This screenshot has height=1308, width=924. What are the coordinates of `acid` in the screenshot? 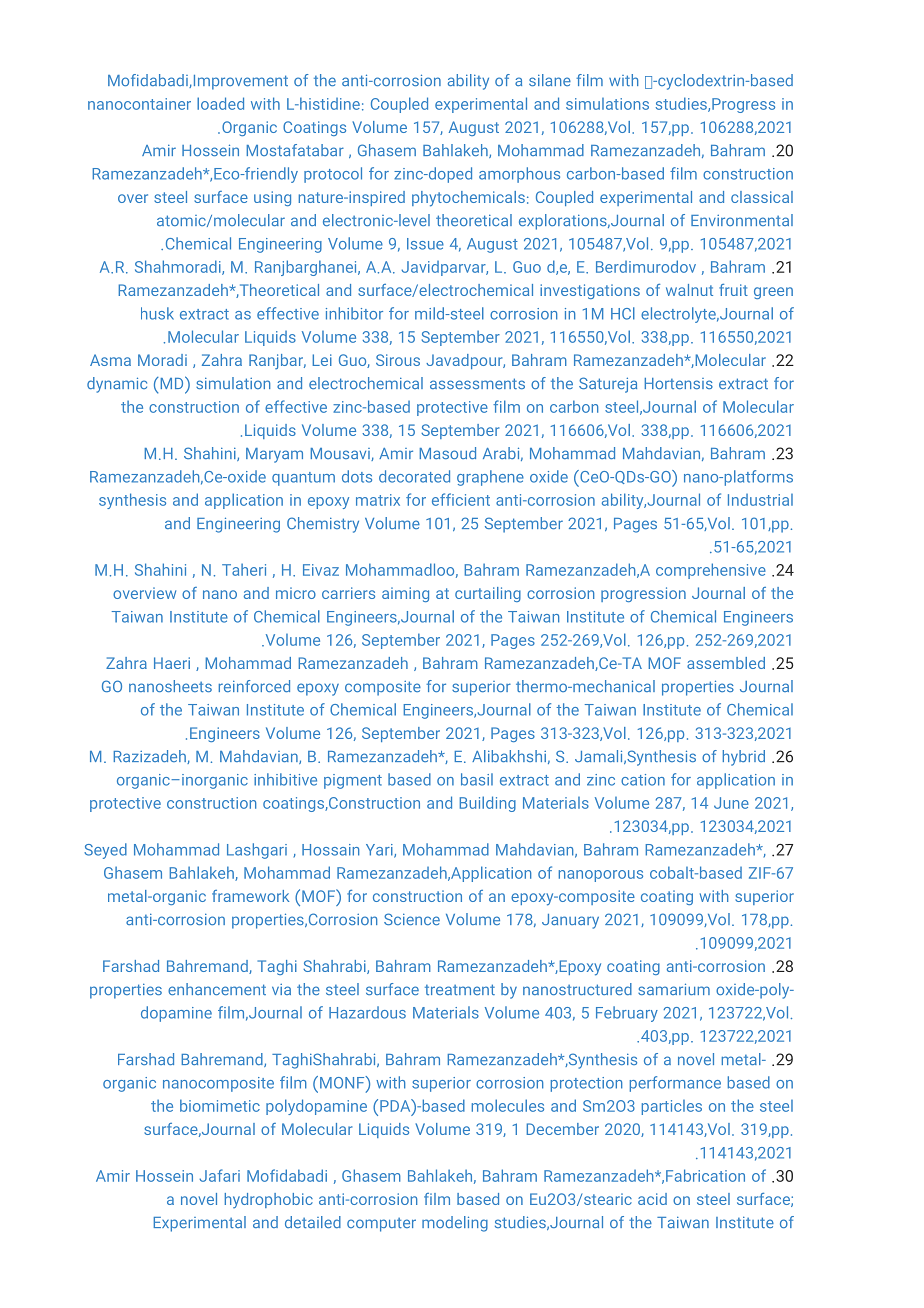 It's located at (652, 1199).
